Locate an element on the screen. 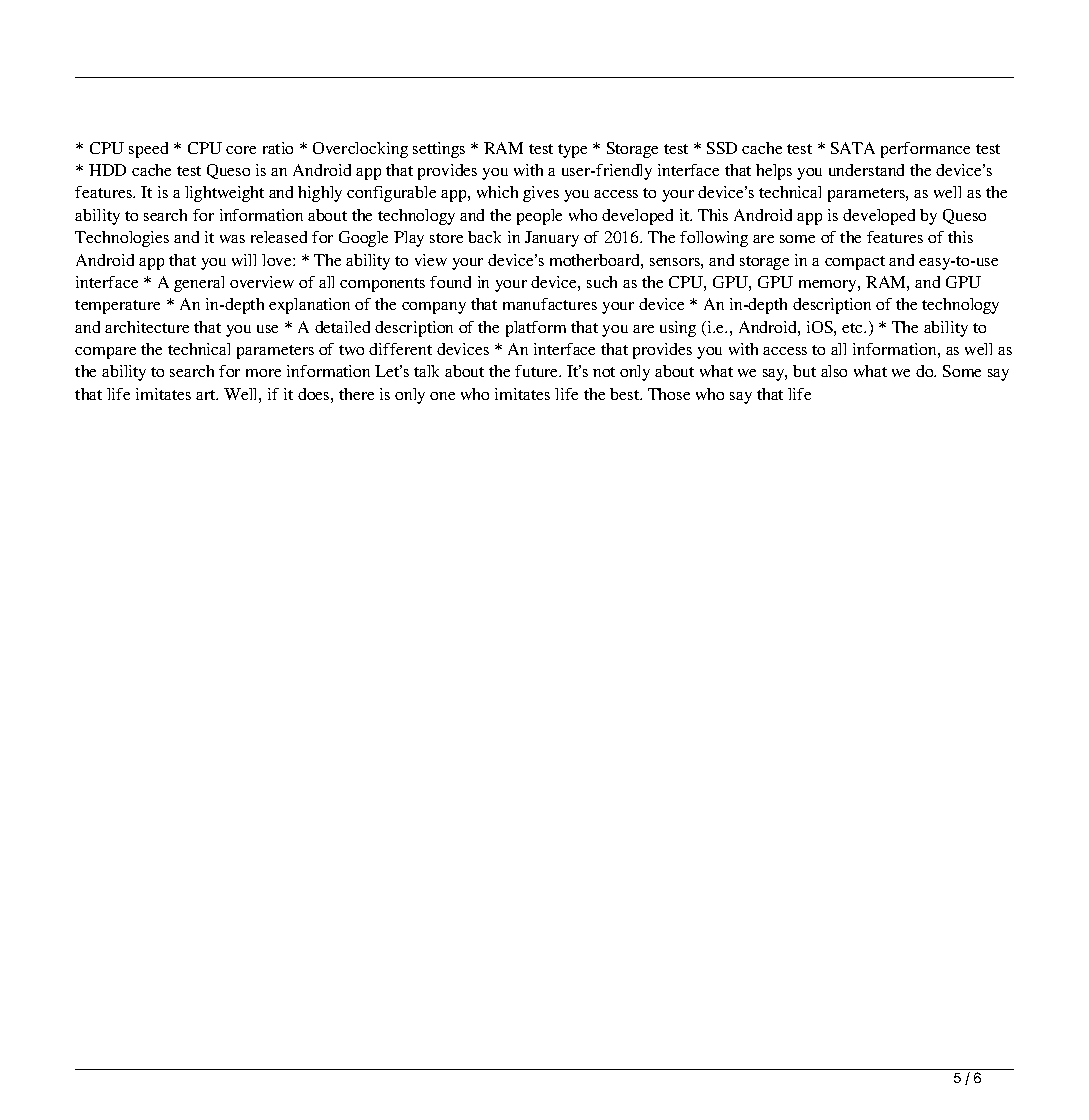 The image size is (1089, 1120). found is located at coordinates (450, 282).
